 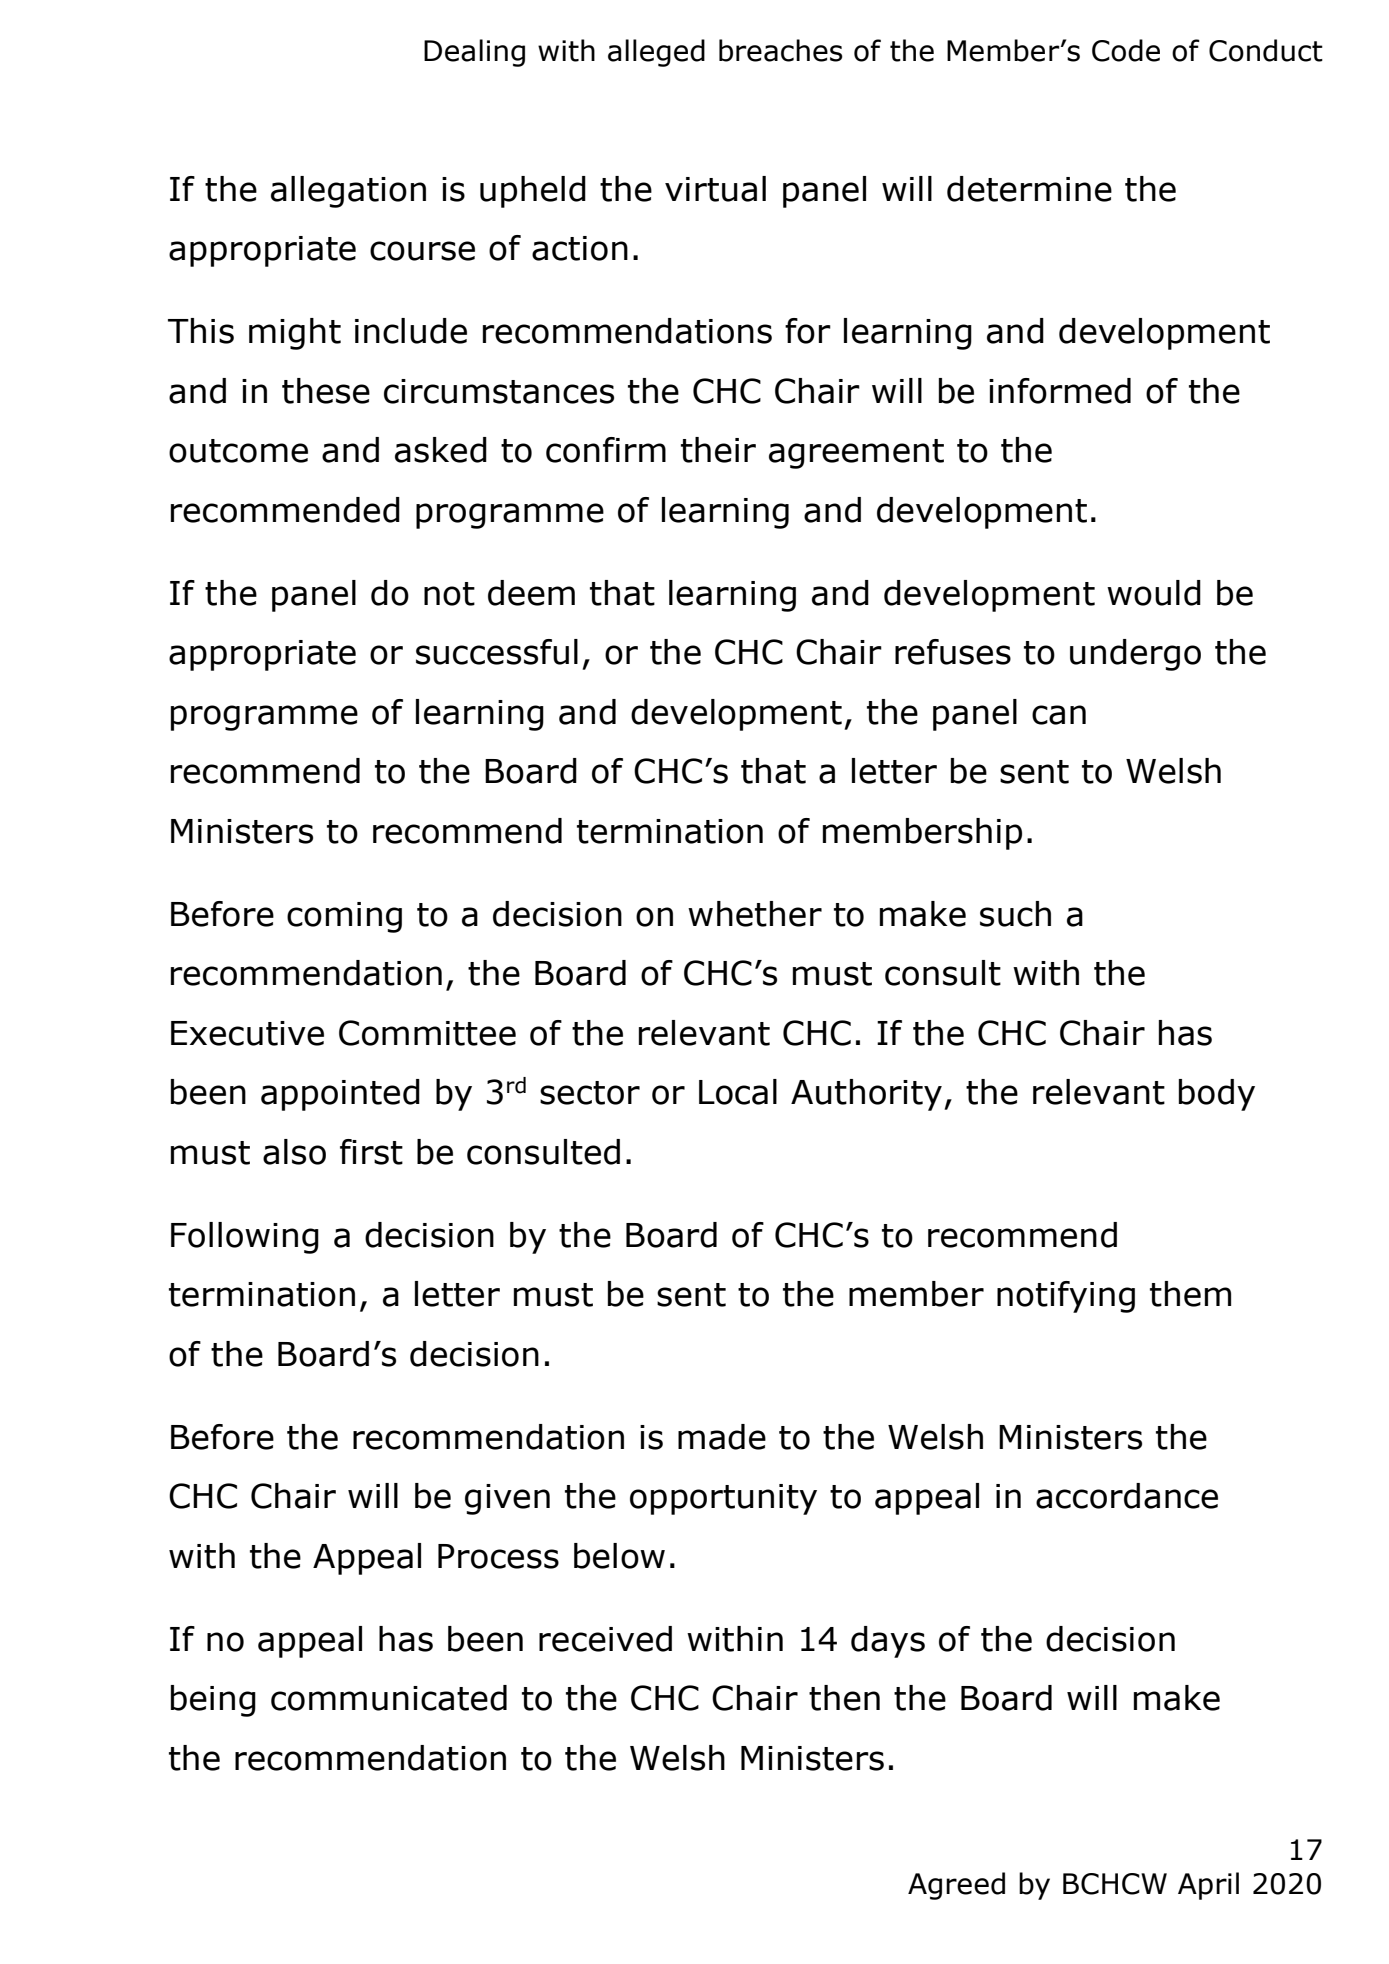 I want to click on allegation, so click(x=348, y=192).
